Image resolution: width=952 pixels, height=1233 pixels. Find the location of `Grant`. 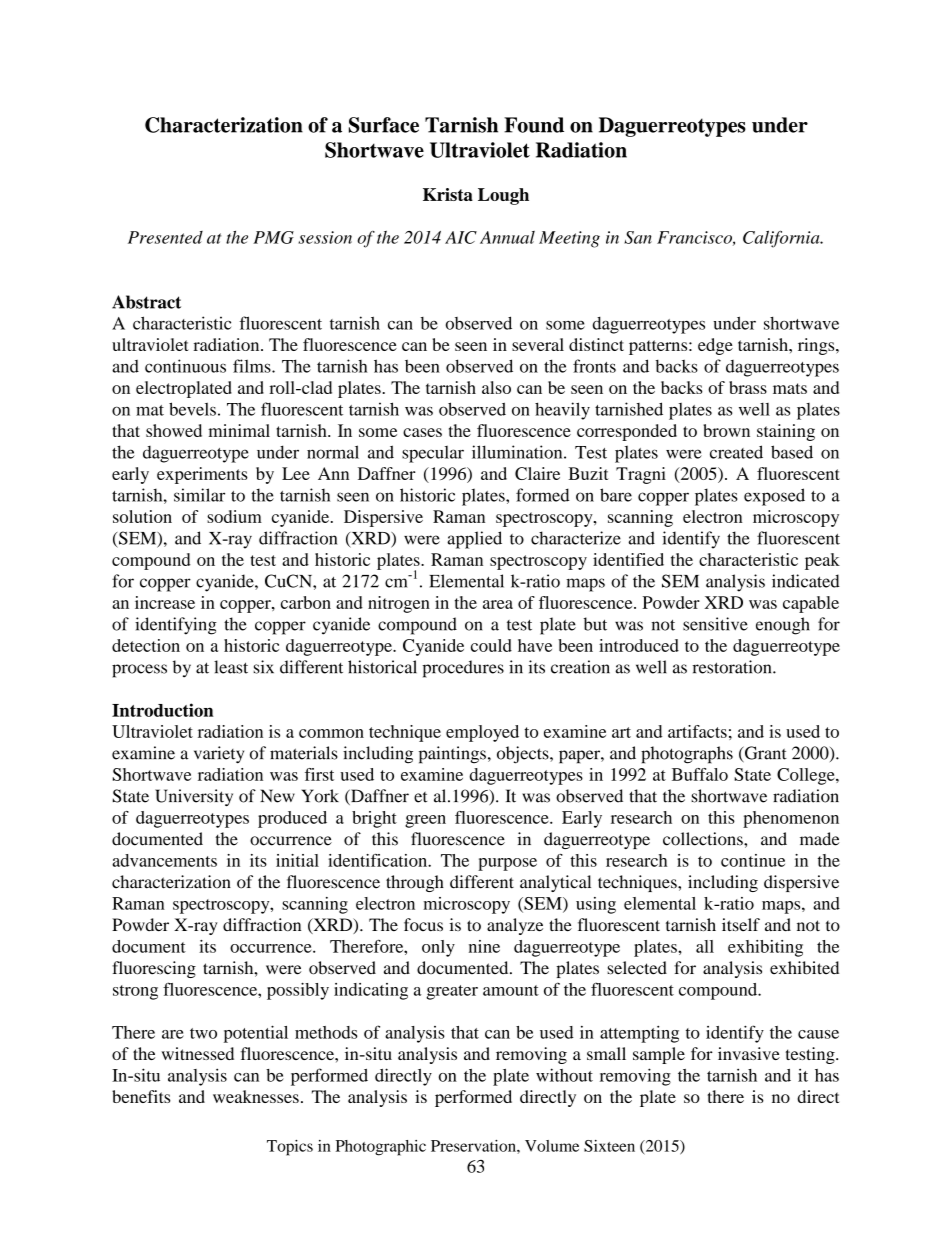

Grant is located at coordinates (765, 754).
